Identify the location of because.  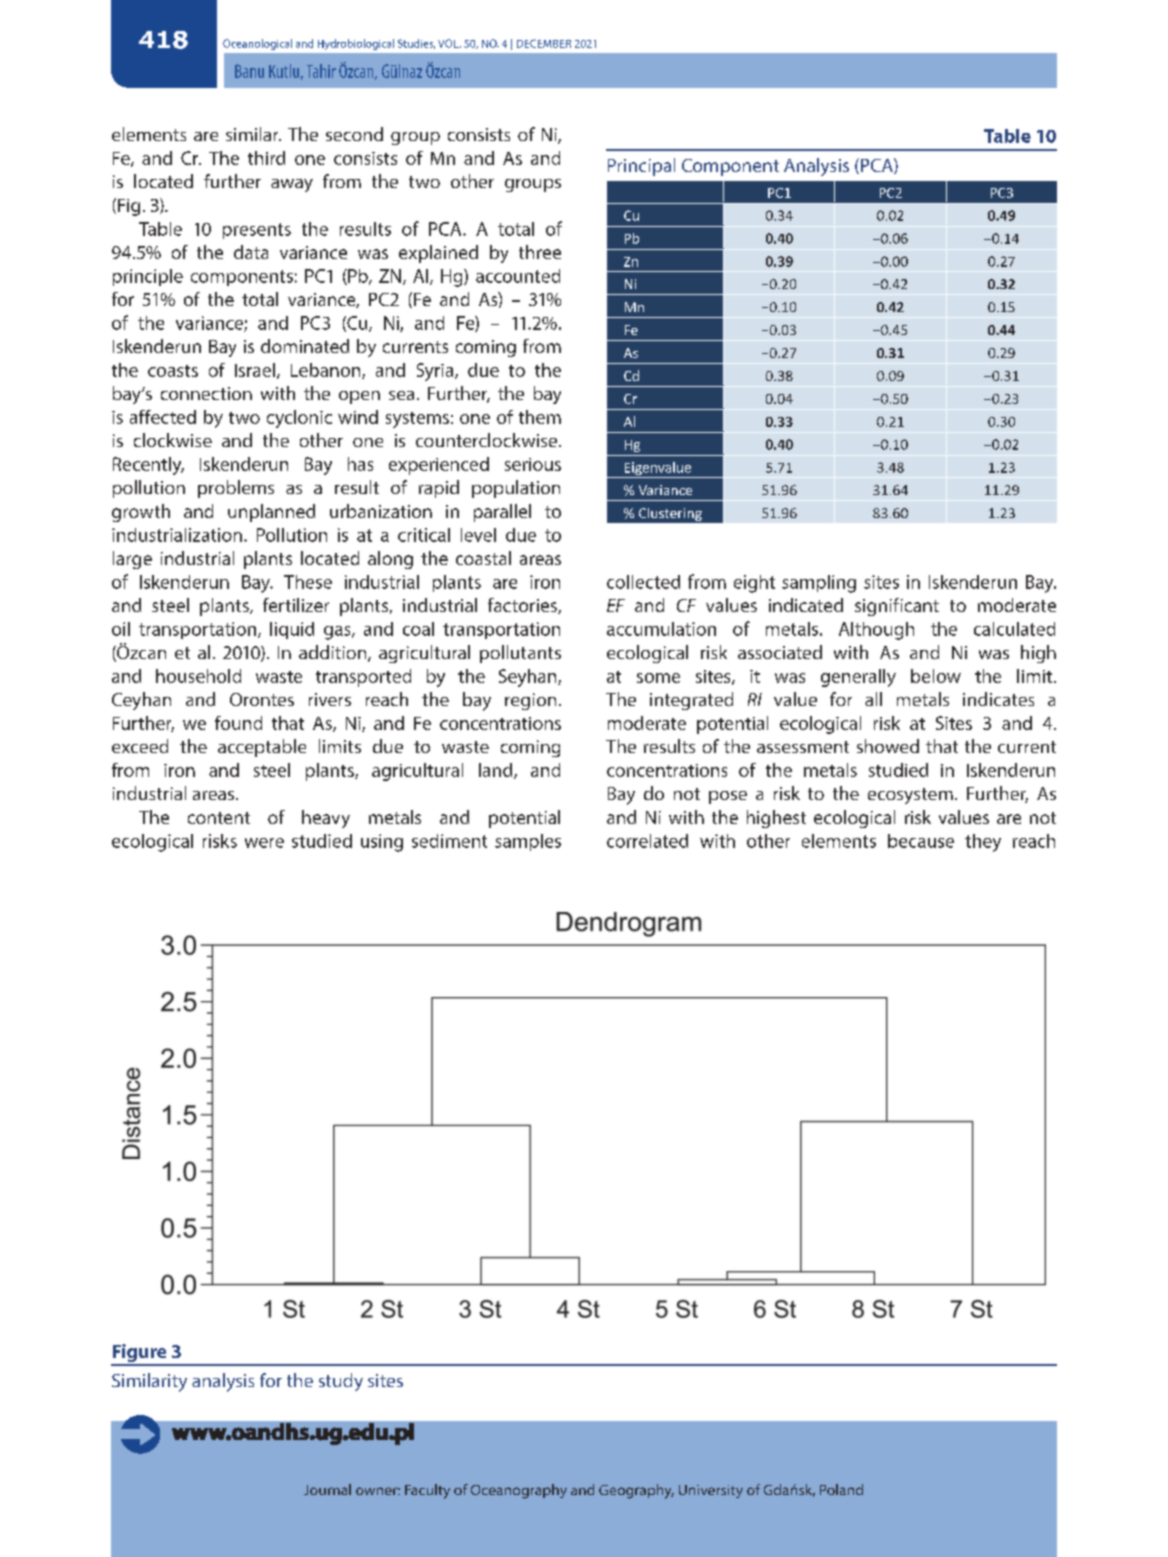
(921, 841).
